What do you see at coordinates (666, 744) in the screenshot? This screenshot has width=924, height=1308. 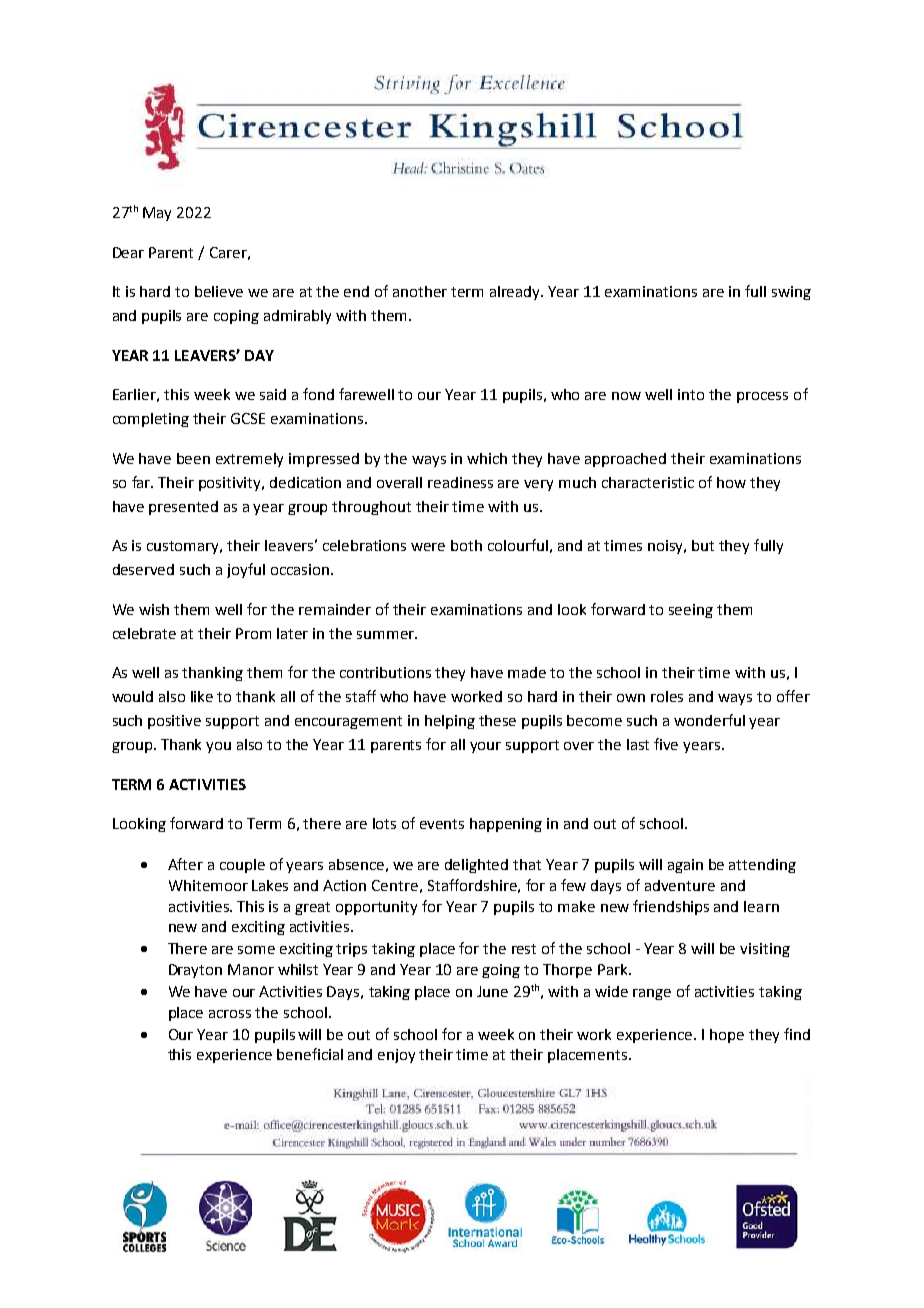 I see `five` at bounding box center [666, 744].
